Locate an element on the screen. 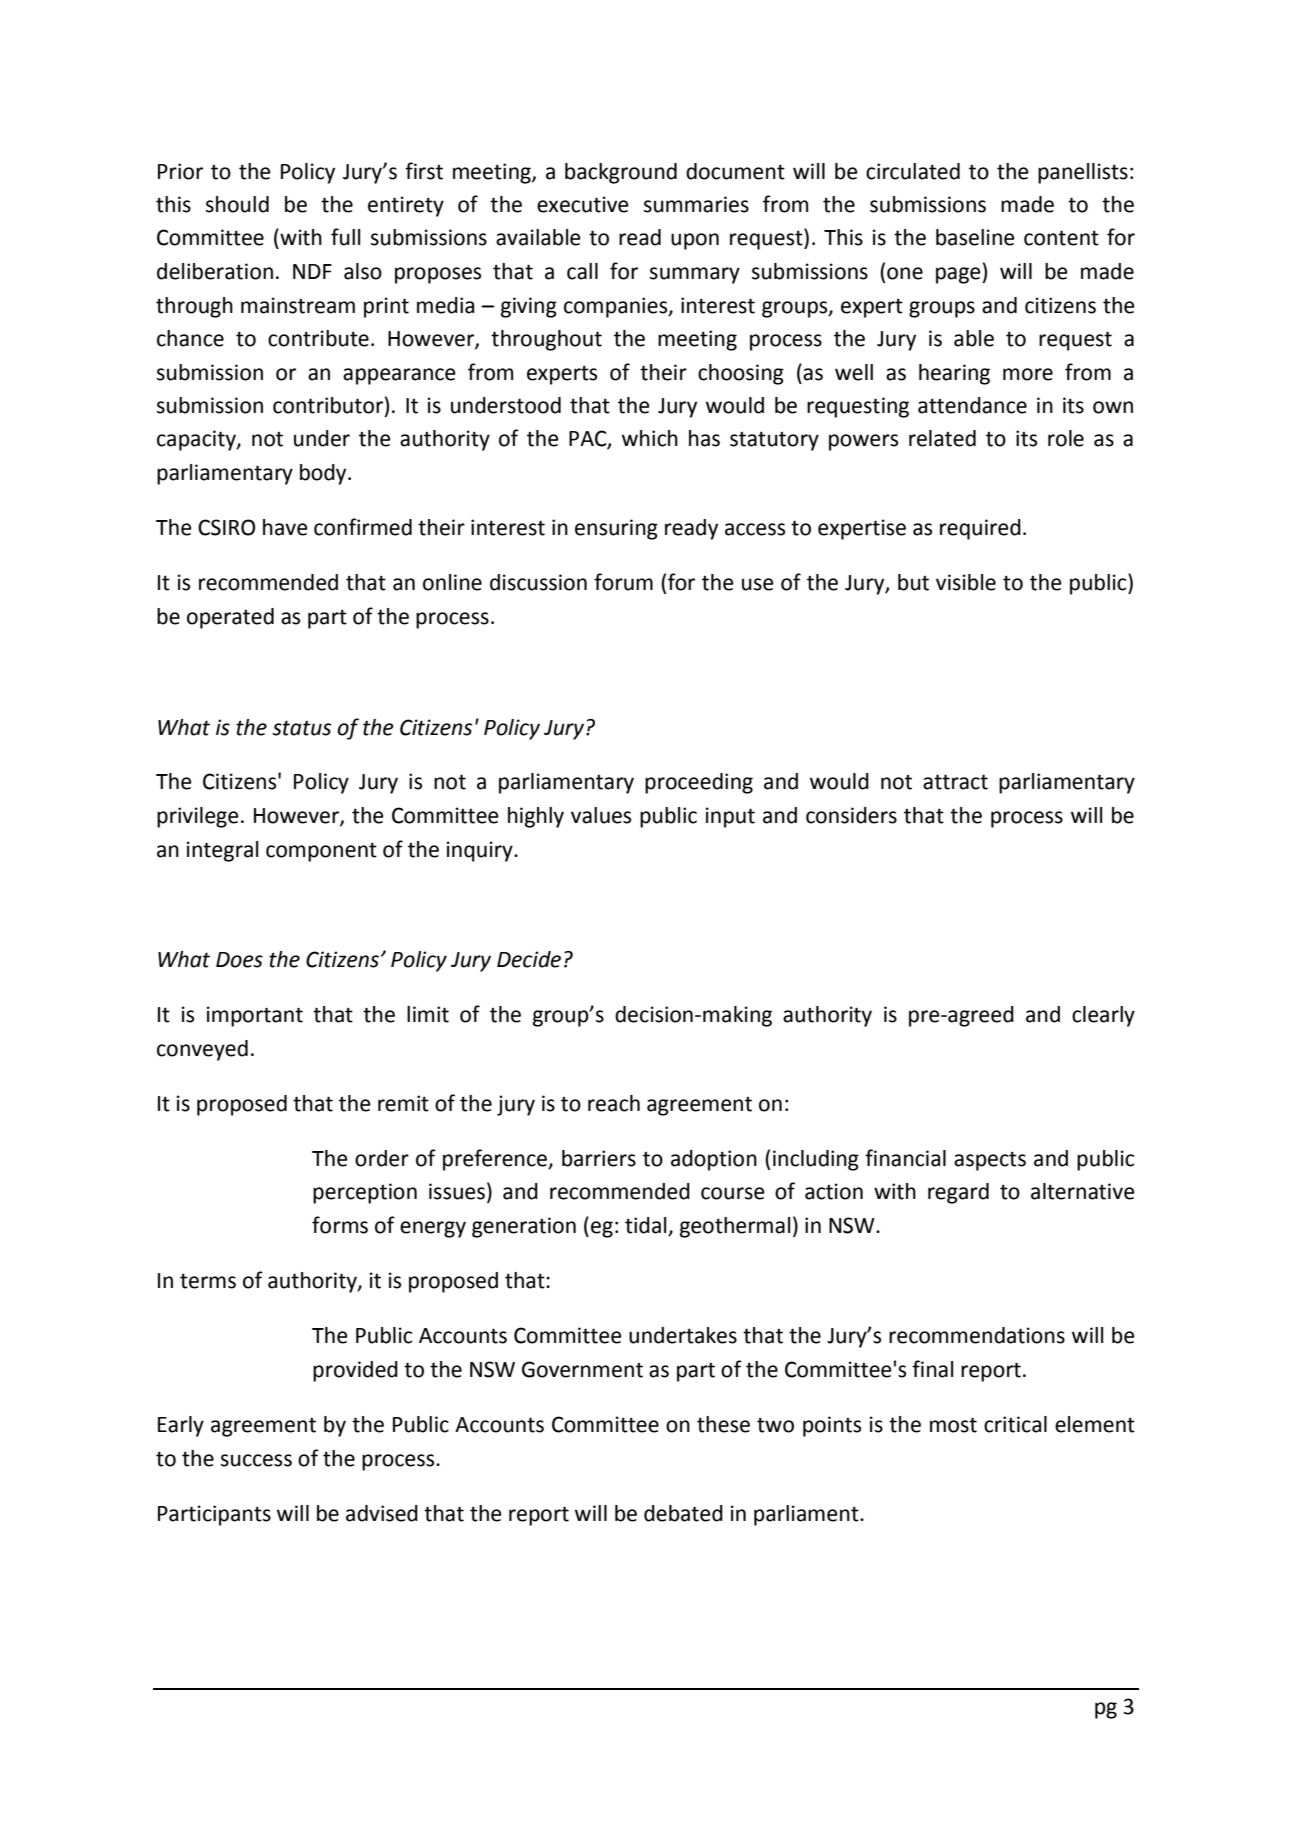  component is located at coordinates (321, 852).
